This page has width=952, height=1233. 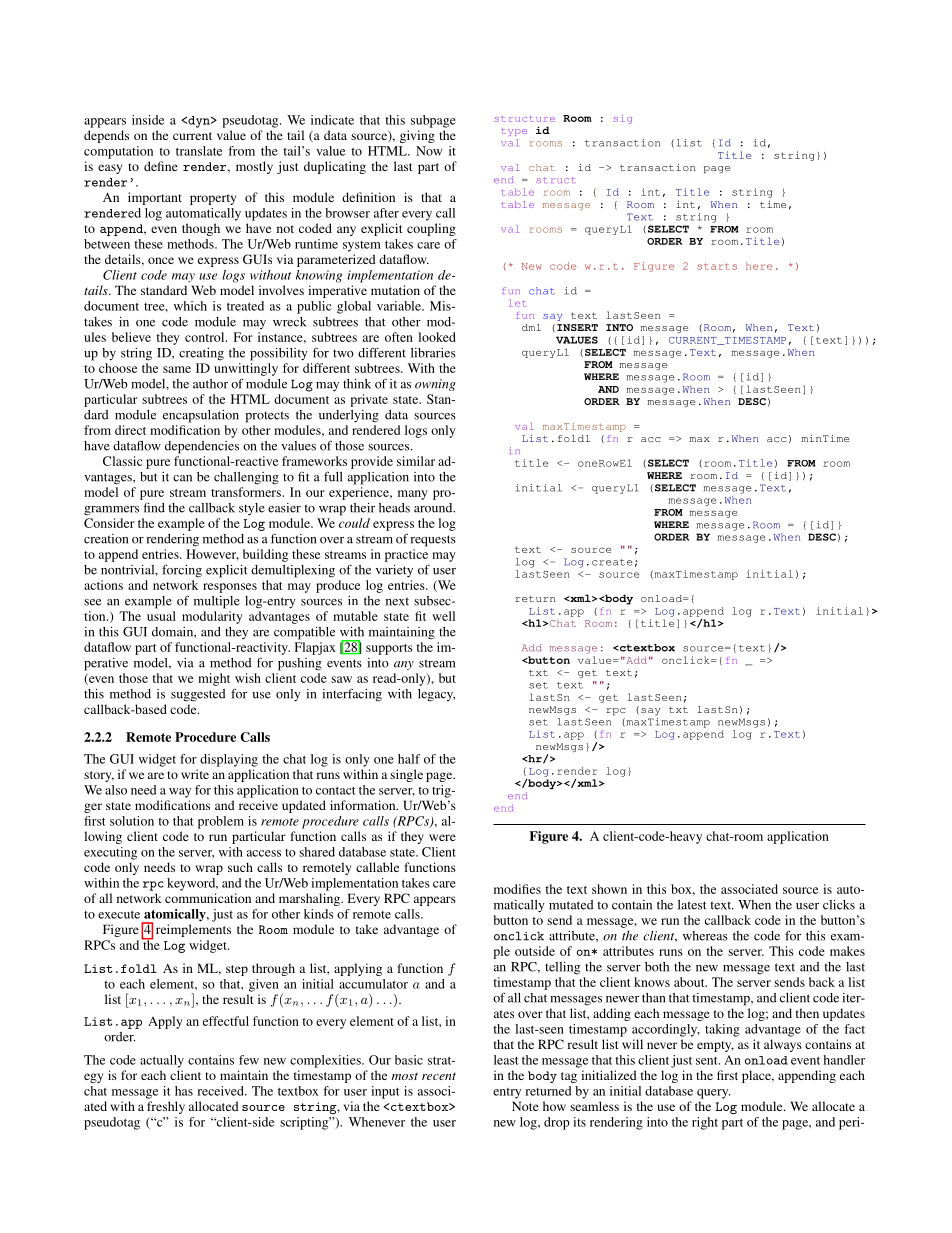 I want to click on modularity, so click(x=212, y=617).
